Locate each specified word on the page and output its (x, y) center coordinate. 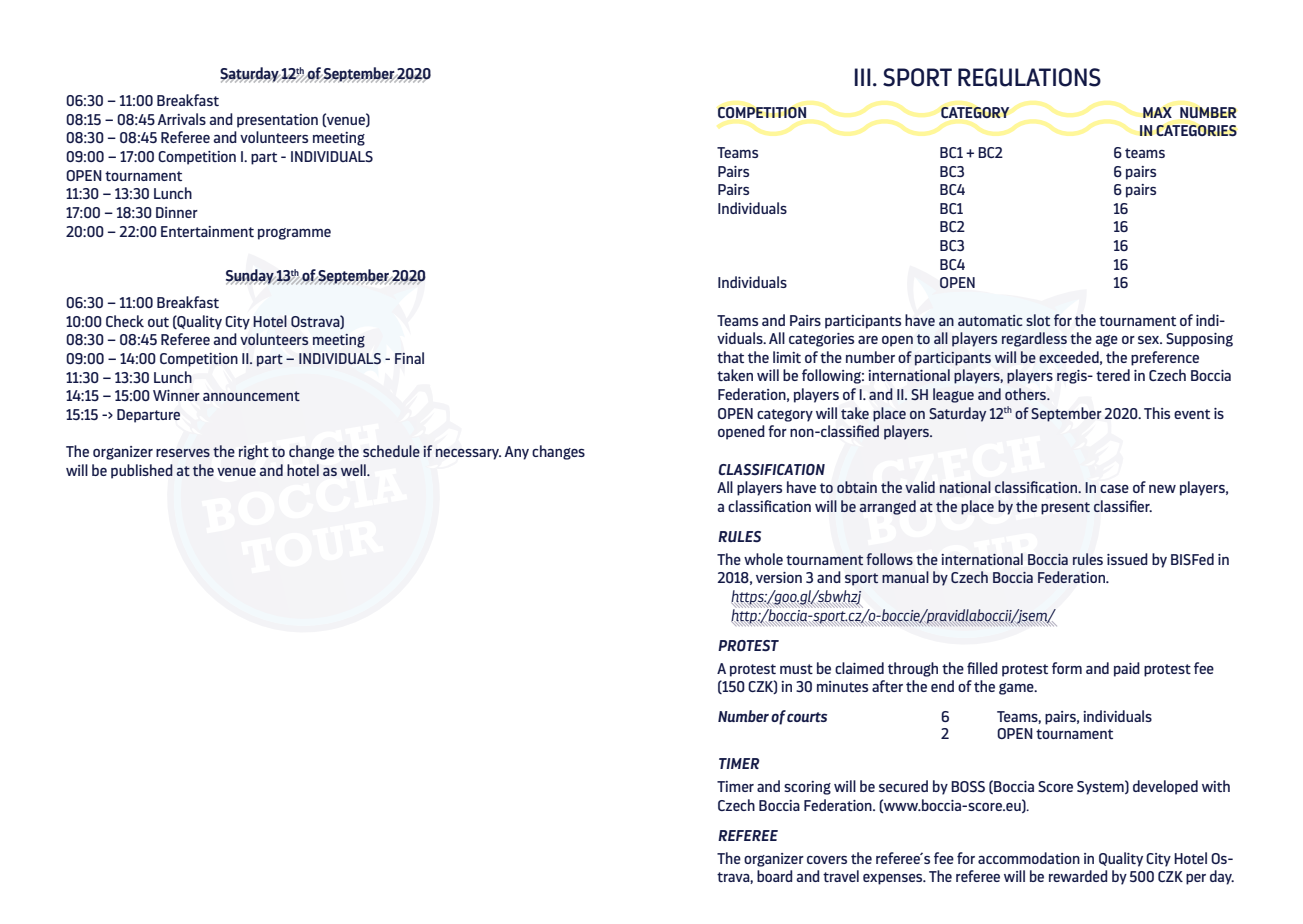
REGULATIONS (1029, 77)
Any (516, 453)
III (863, 77)
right (254, 452)
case (1114, 488)
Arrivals (181, 119)
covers (827, 860)
